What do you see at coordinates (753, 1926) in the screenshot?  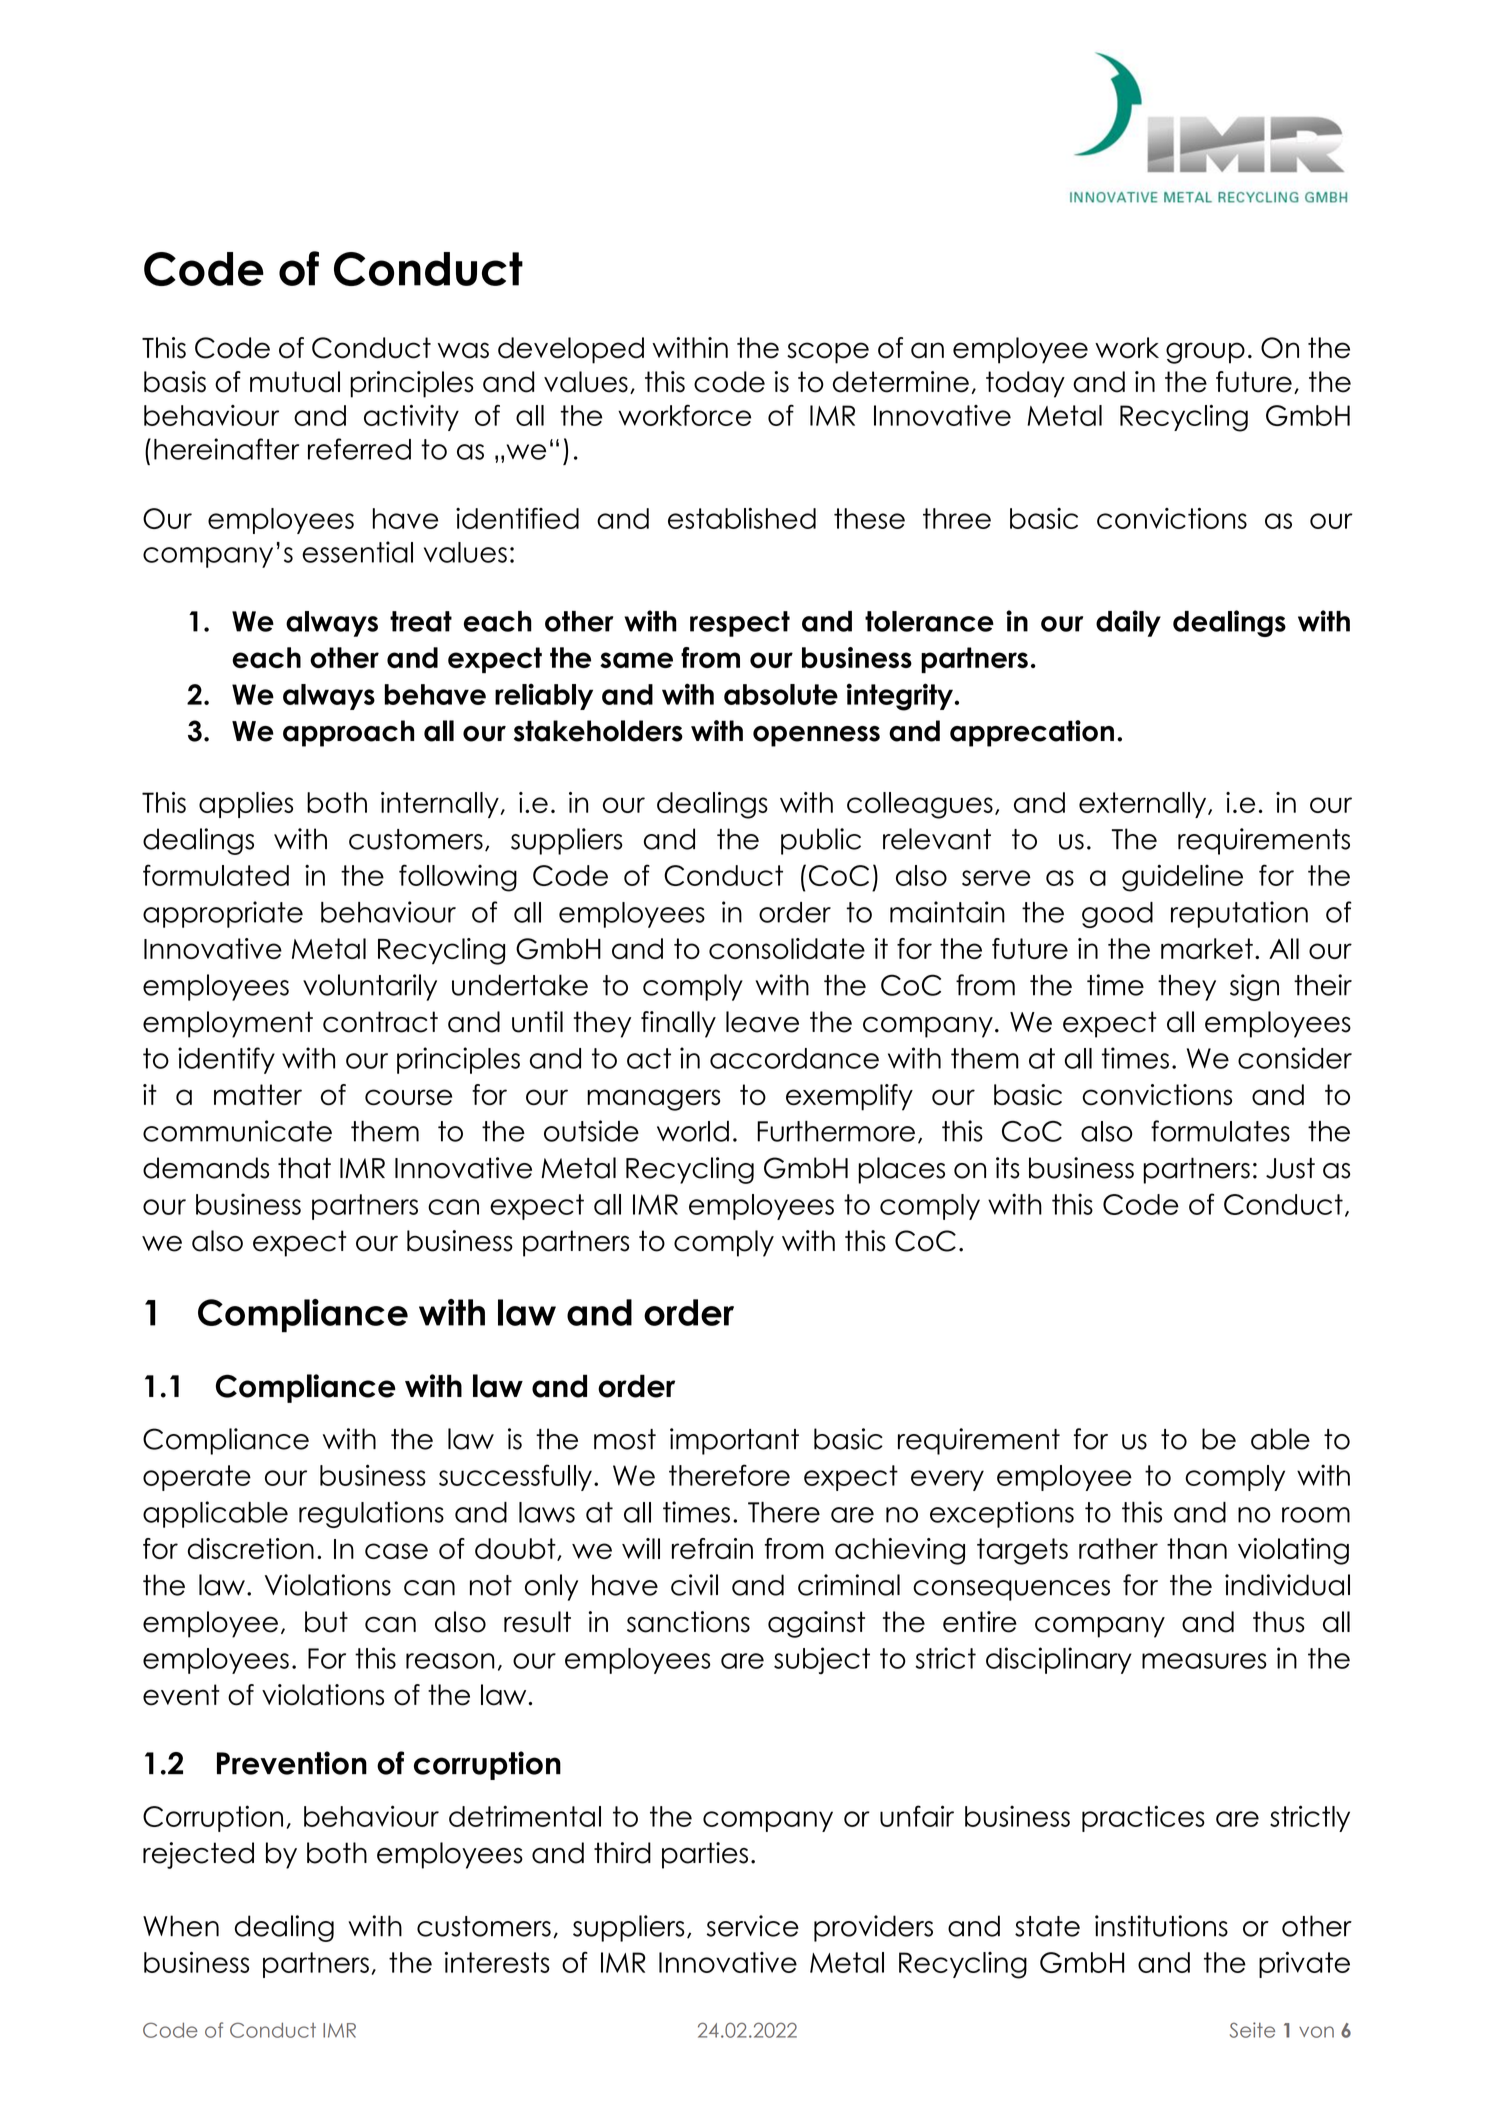 I see `service` at bounding box center [753, 1926].
